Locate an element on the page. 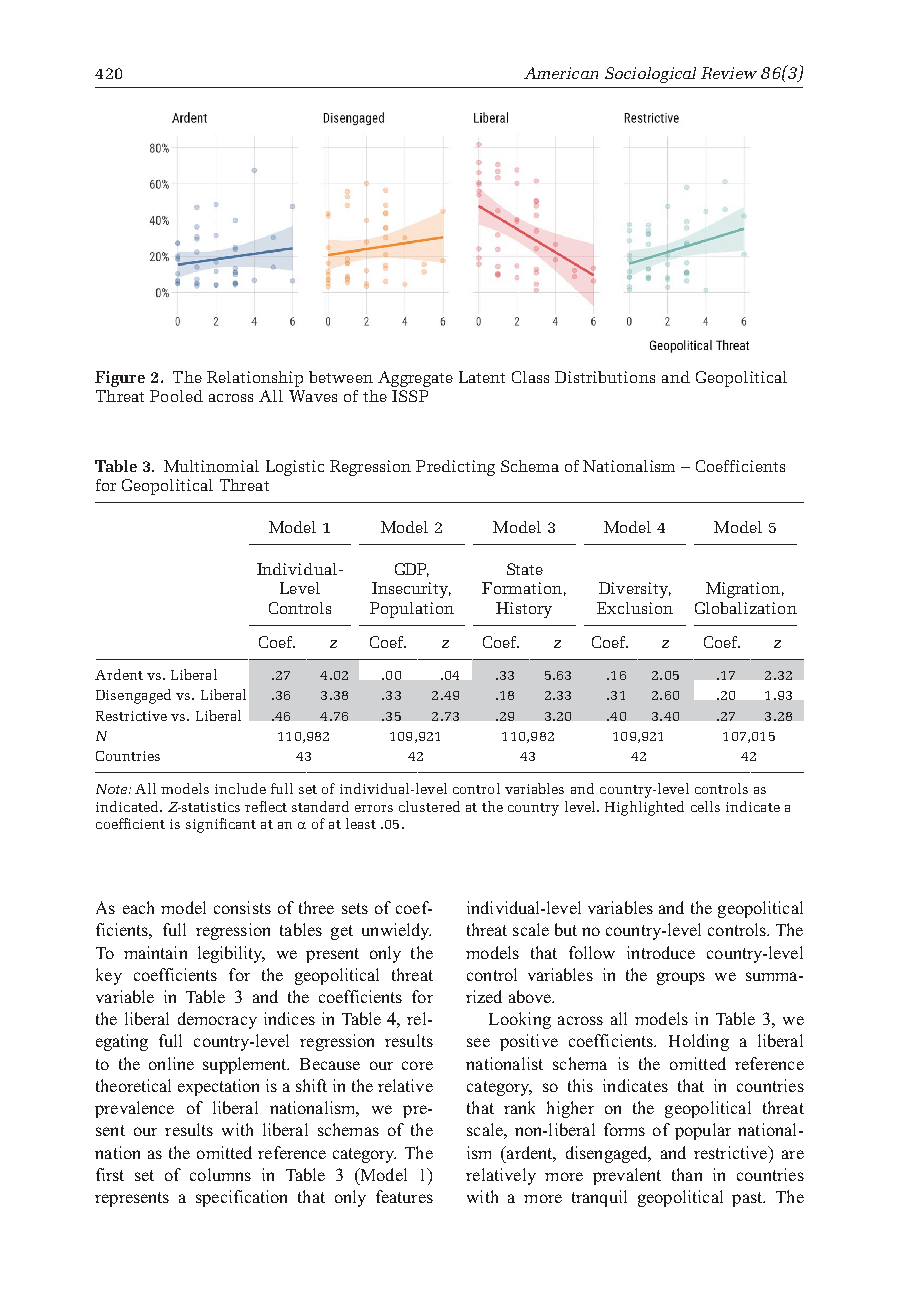 This document has width=899, height=1316. American is located at coordinates (561, 73).
